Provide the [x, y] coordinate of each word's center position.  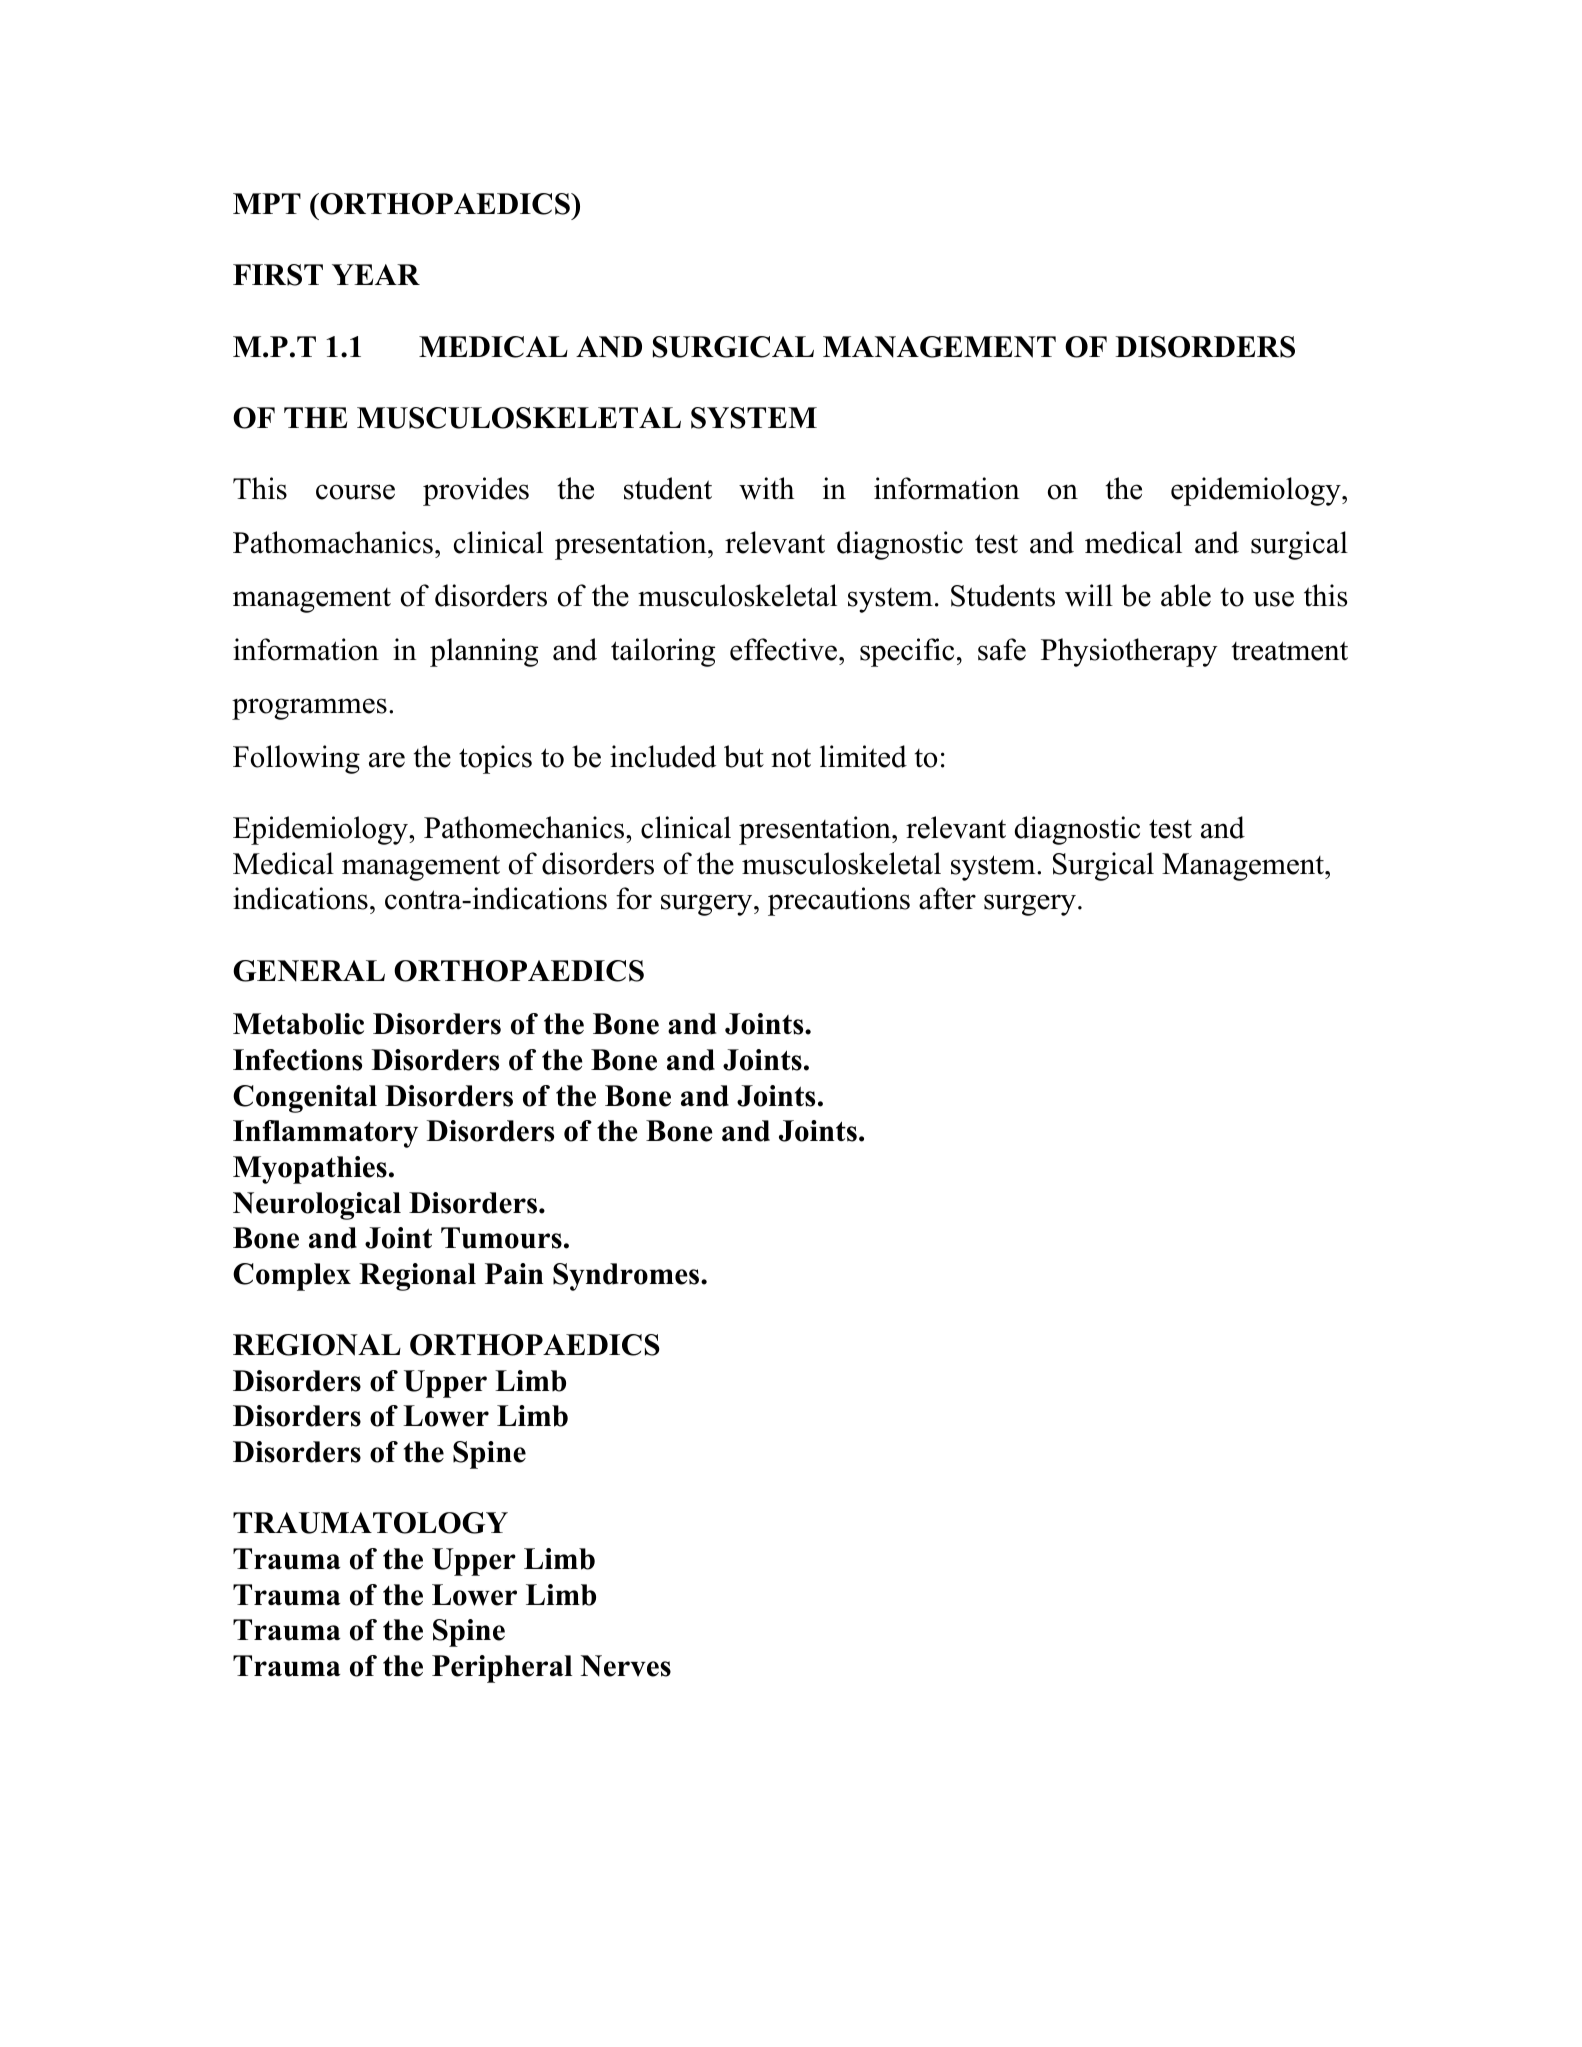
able [1186, 595]
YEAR [376, 274]
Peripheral [502, 1669]
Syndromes [627, 1277]
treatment [1289, 651]
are [387, 760]
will [1089, 595]
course [355, 492]
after [947, 898]
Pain [514, 1273]
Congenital [305, 1099]
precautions [839, 901]
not [791, 758]
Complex [292, 1277]
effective [783, 649]
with [766, 488]
